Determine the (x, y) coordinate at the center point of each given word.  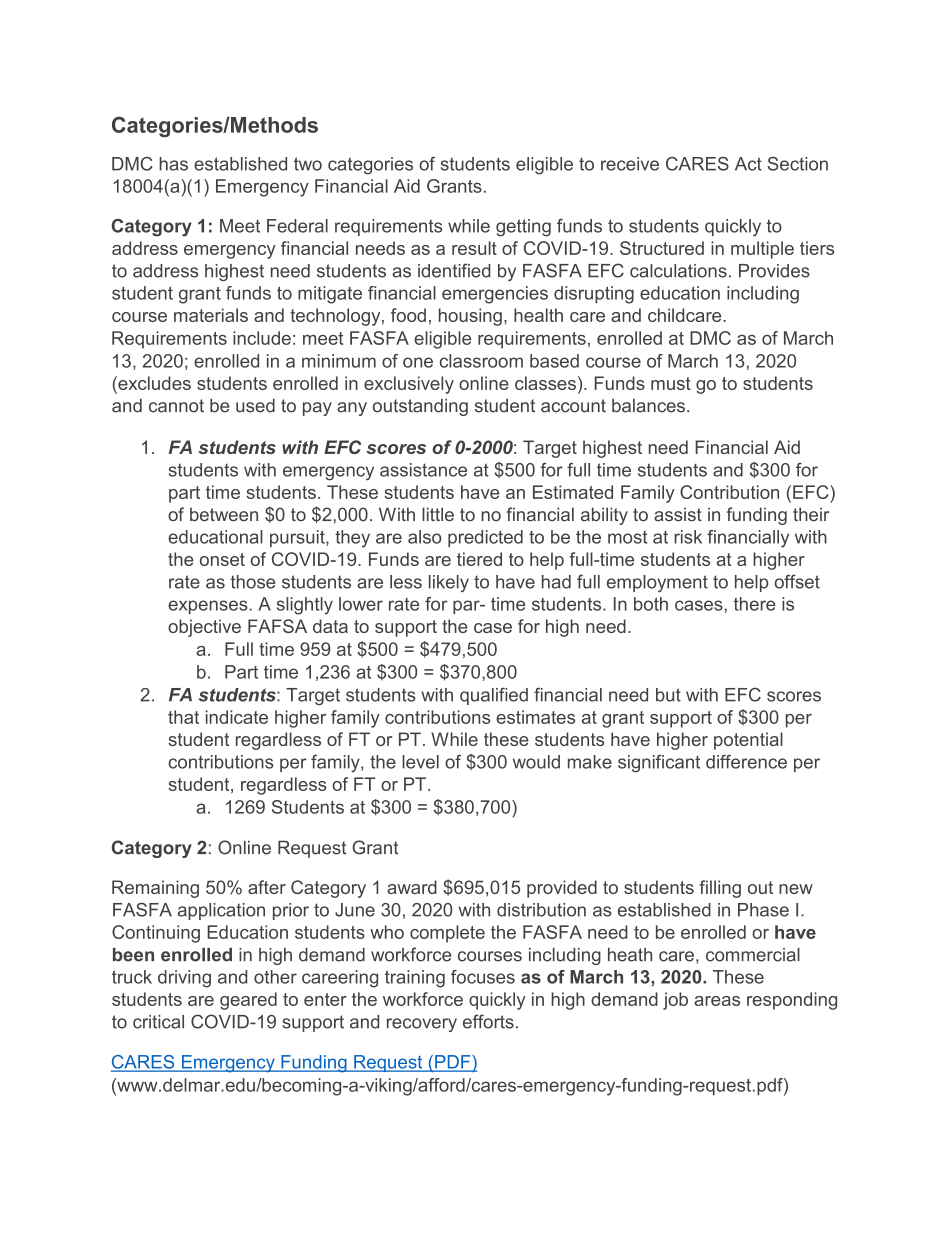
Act (748, 164)
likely (449, 583)
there (755, 604)
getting (523, 228)
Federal (297, 226)
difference (746, 762)
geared (248, 1001)
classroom (481, 361)
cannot (176, 406)
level (420, 762)
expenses (208, 607)
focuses (483, 977)
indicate (237, 717)
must (671, 383)
